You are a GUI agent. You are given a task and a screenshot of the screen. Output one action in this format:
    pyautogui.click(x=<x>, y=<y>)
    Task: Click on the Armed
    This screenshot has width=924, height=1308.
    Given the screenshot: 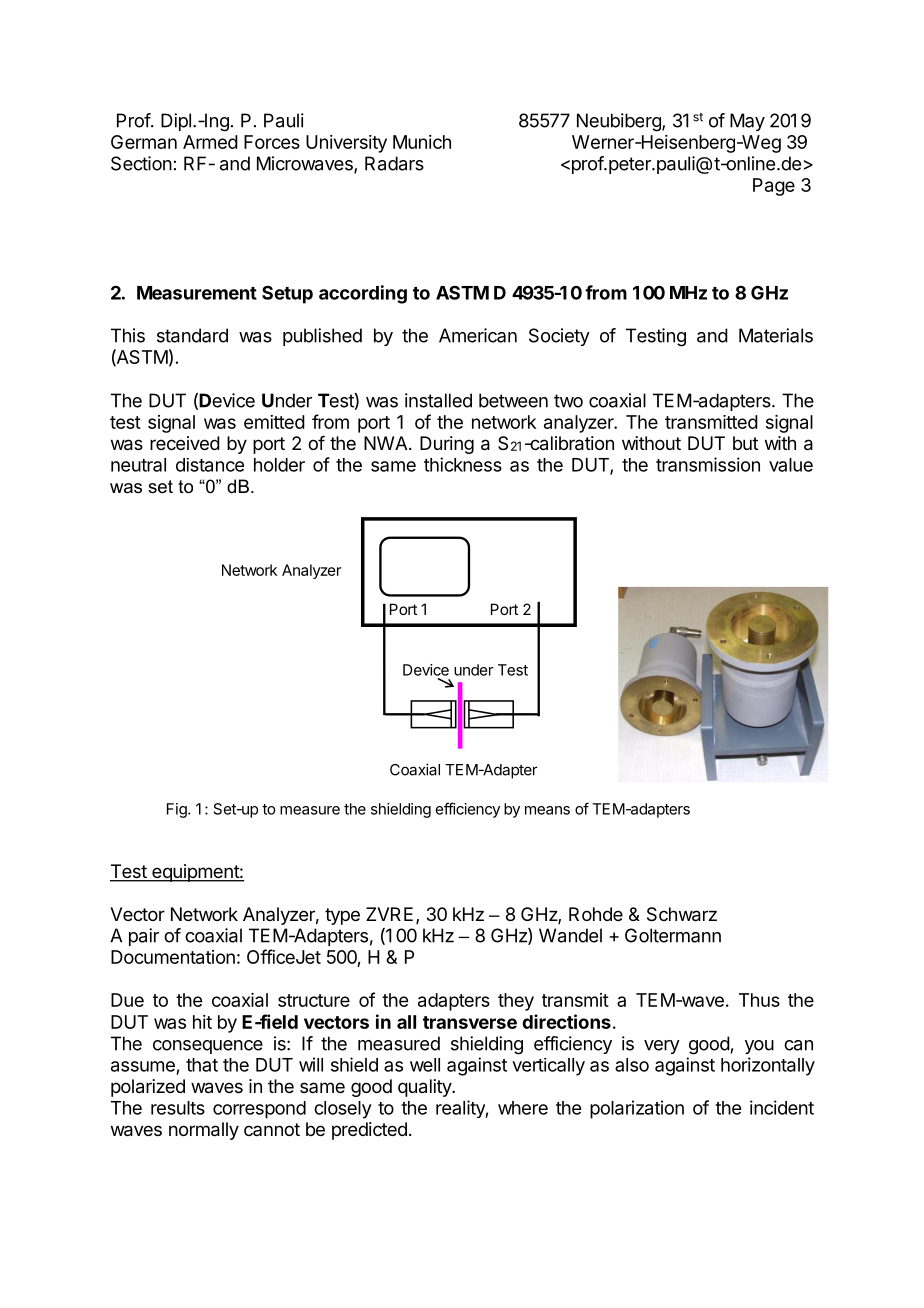 What is the action you would take?
    pyautogui.click(x=210, y=142)
